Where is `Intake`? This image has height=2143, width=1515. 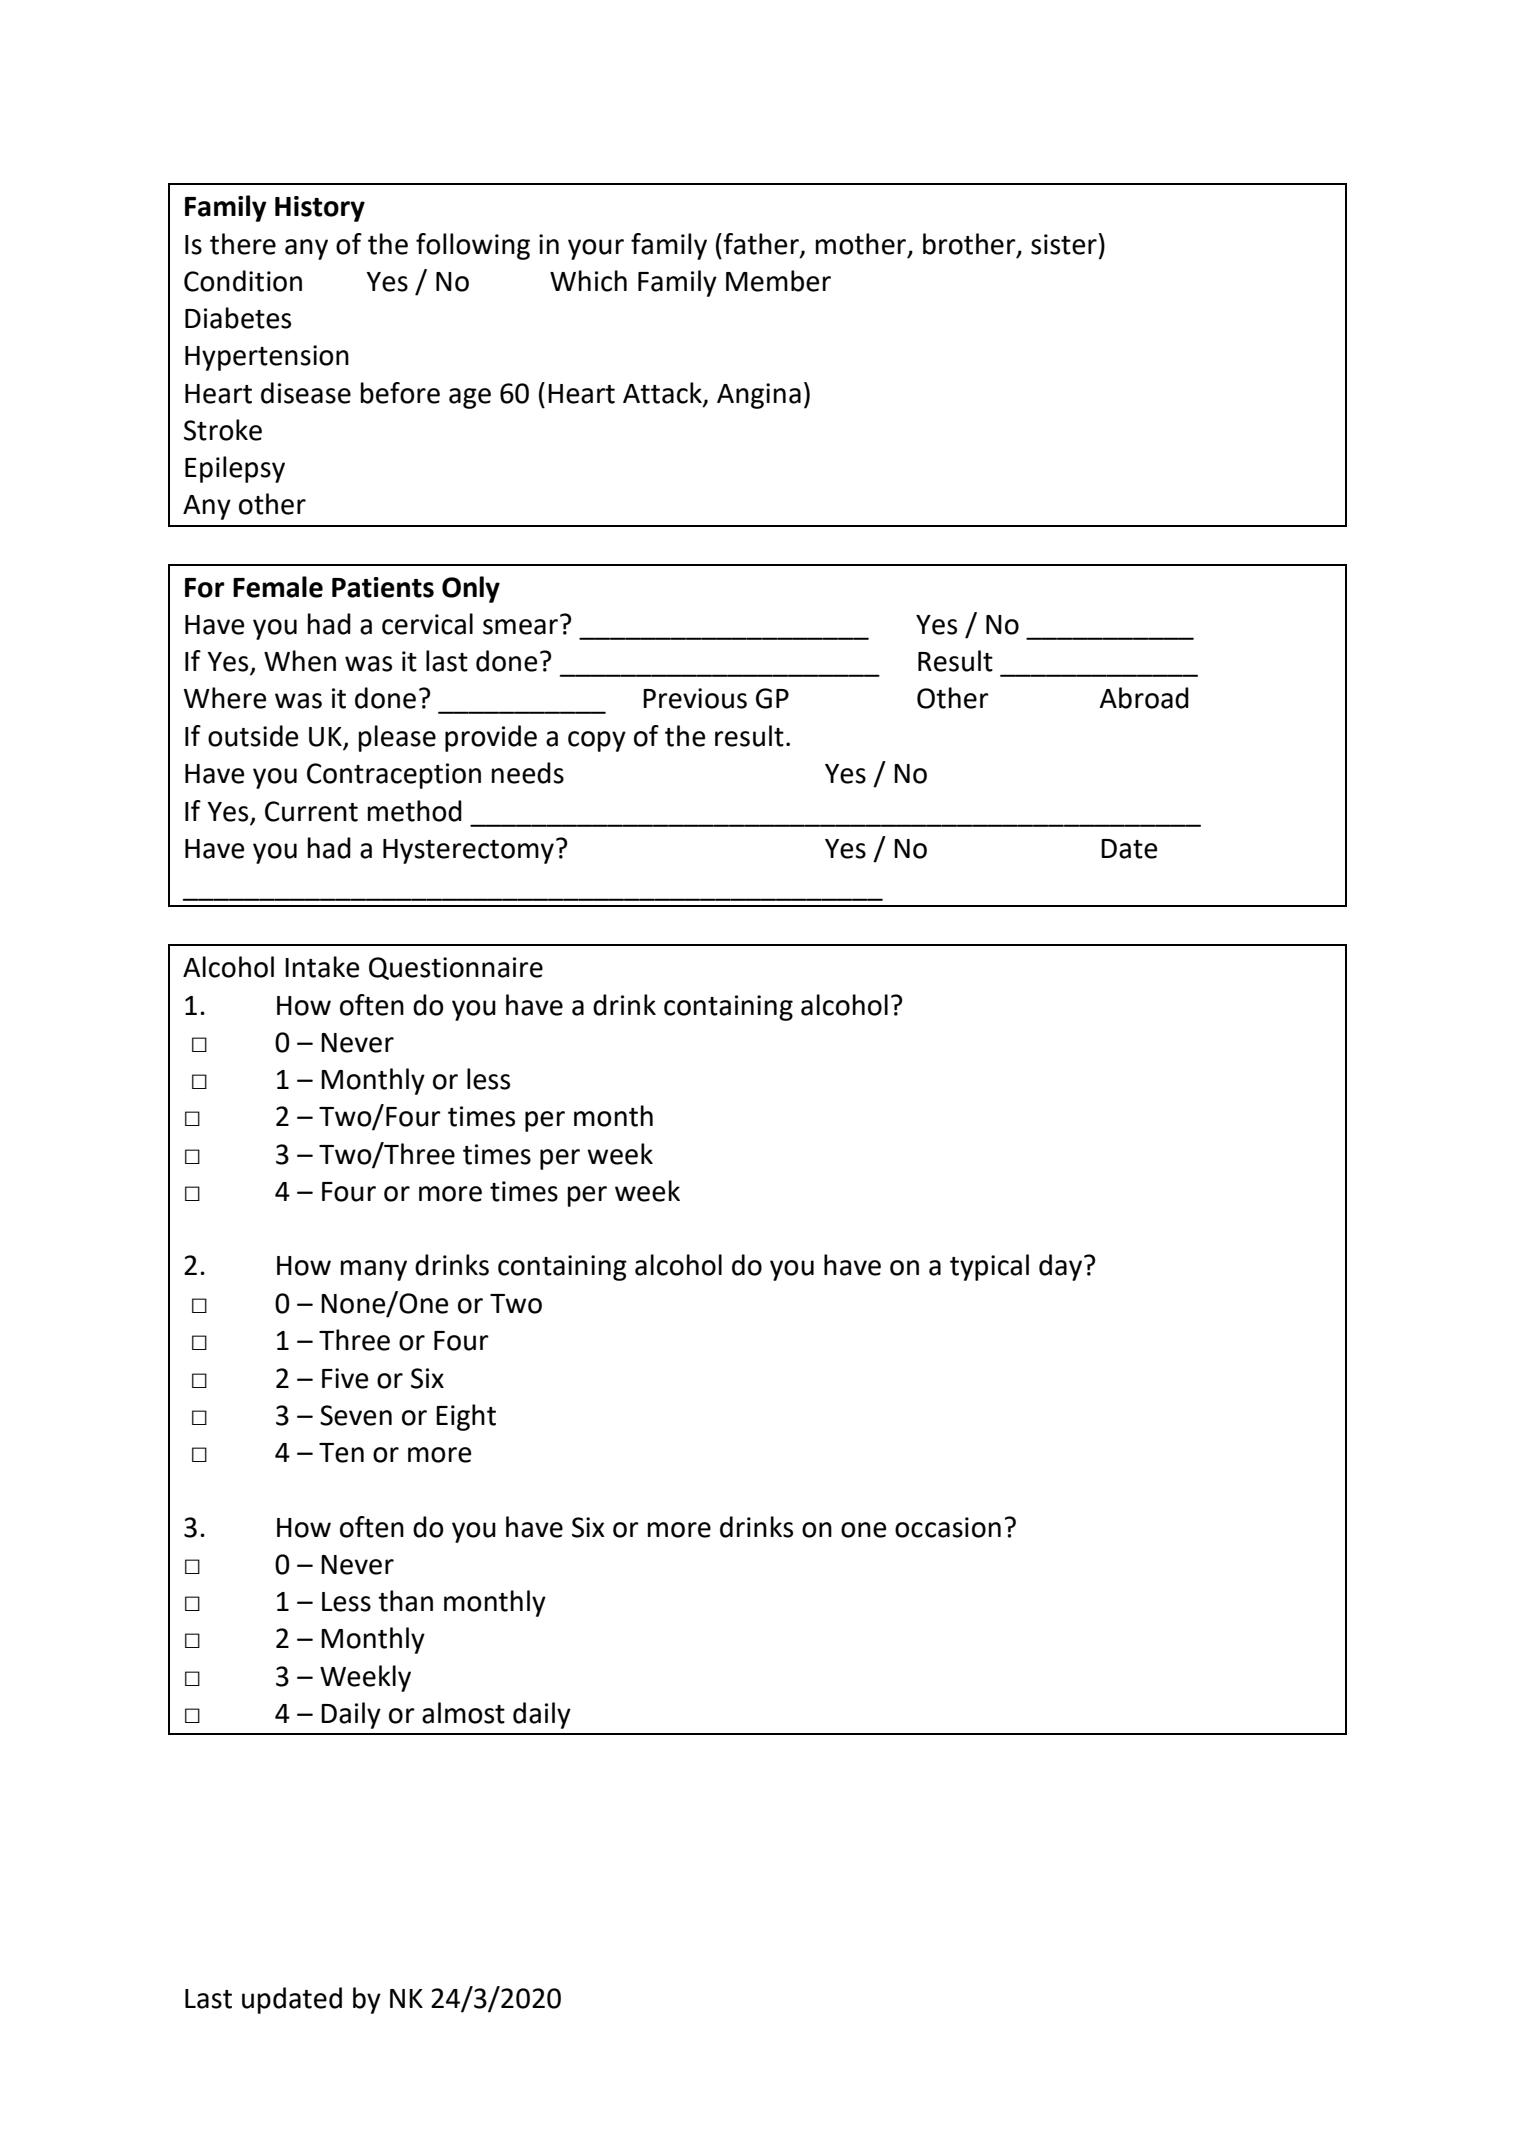
Intake is located at coordinates (322, 967).
